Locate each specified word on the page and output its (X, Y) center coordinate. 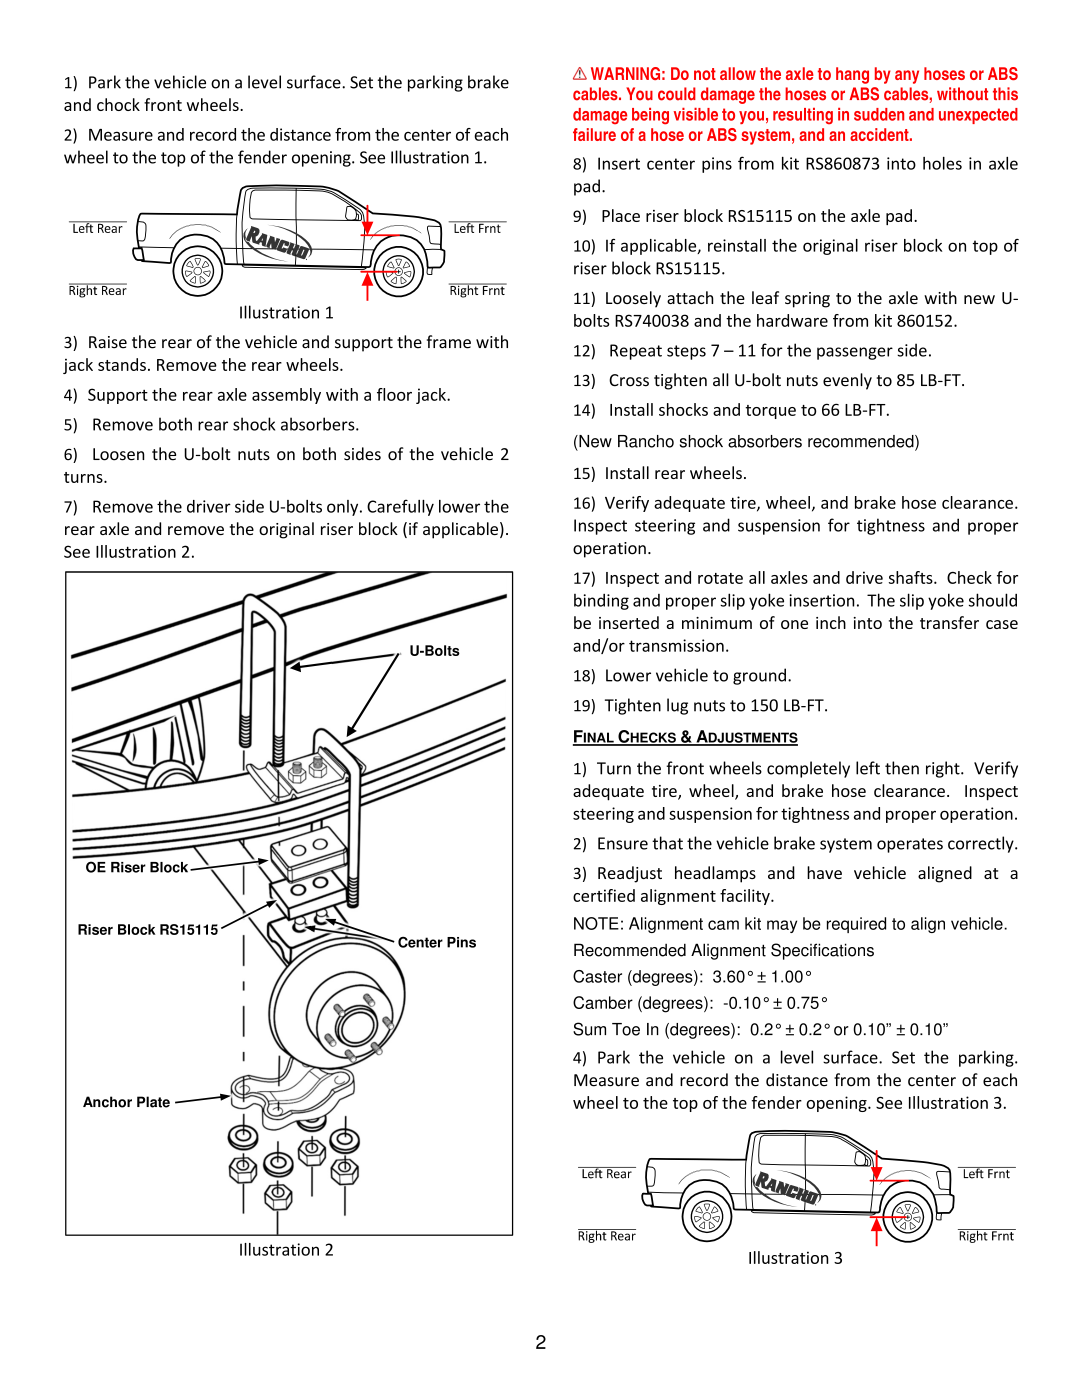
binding (601, 602)
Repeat (636, 352)
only (344, 508)
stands (122, 364)
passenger (855, 353)
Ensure (623, 843)
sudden (879, 114)
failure (594, 134)
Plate (153, 1102)
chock (118, 104)
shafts (912, 577)
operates (910, 845)
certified (604, 895)
